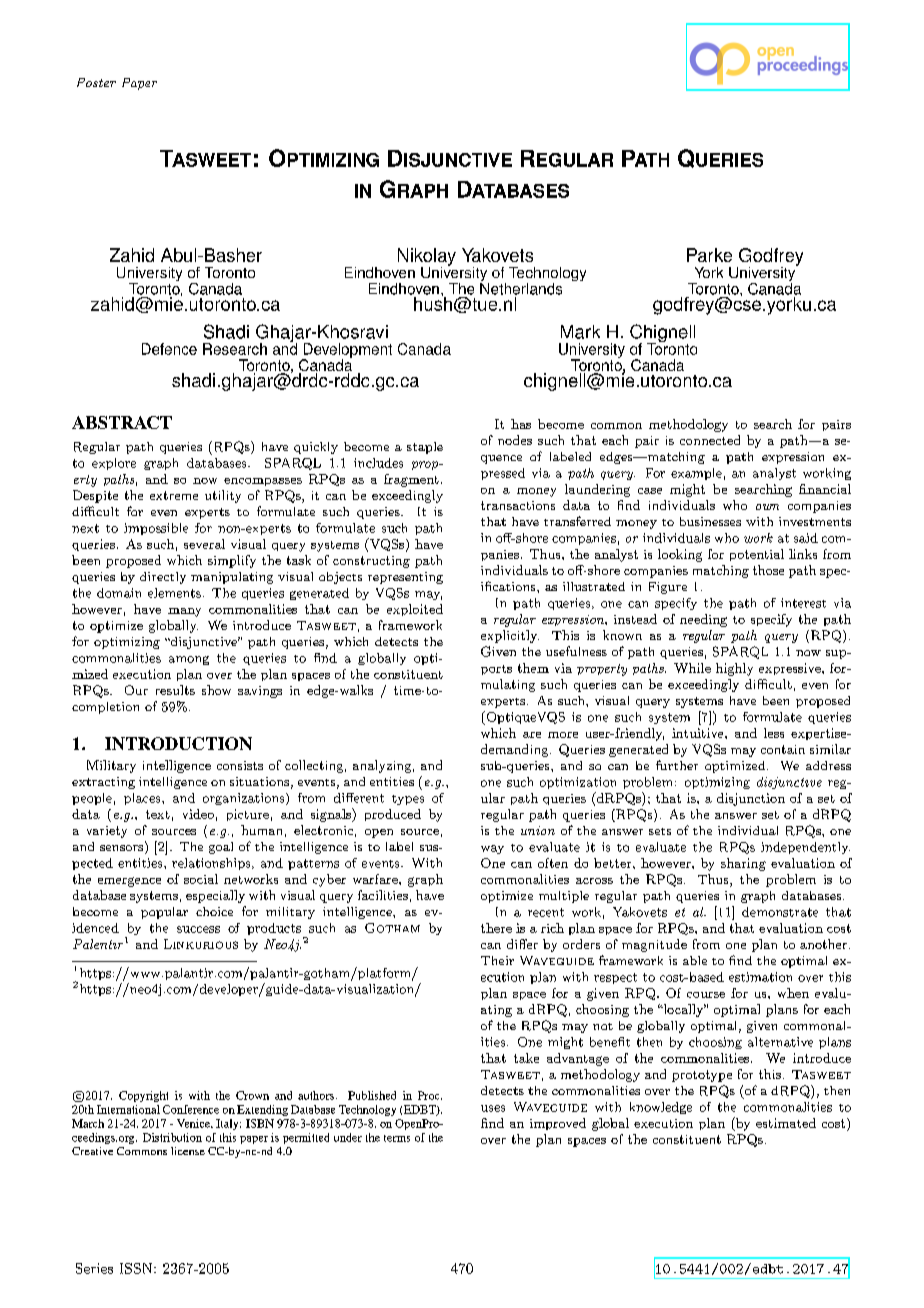 Image resolution: width=924 pixels, height=1308 pixels. Describe the element at coordinates (169, 349) in the screenshot. I see `Defence` at that location.
